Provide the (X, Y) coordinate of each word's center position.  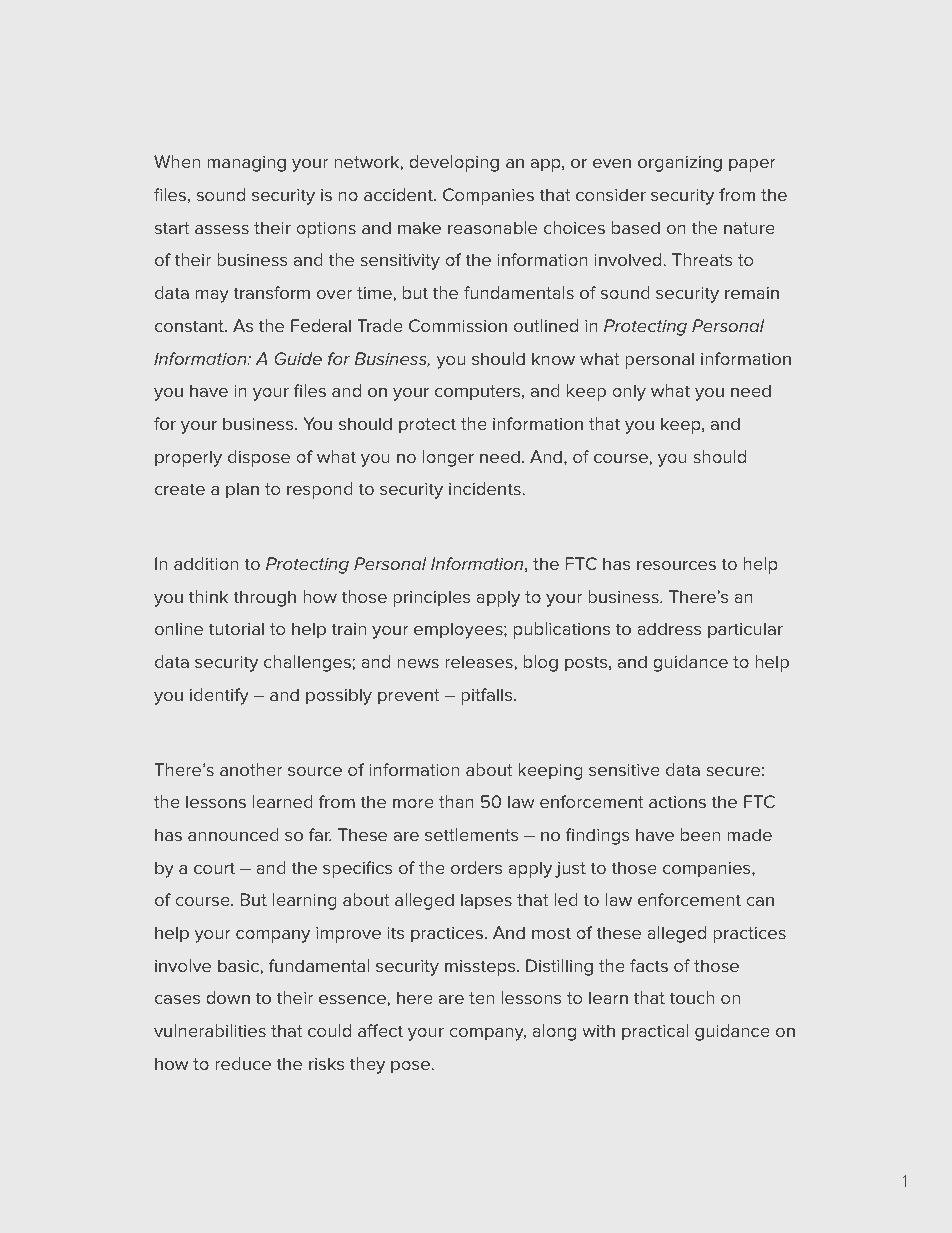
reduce (243, 1063)
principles (431, 598)
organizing (680, 164)
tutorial (236, 628)
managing (246, 164)
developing (454, 163)
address (669, 628)
